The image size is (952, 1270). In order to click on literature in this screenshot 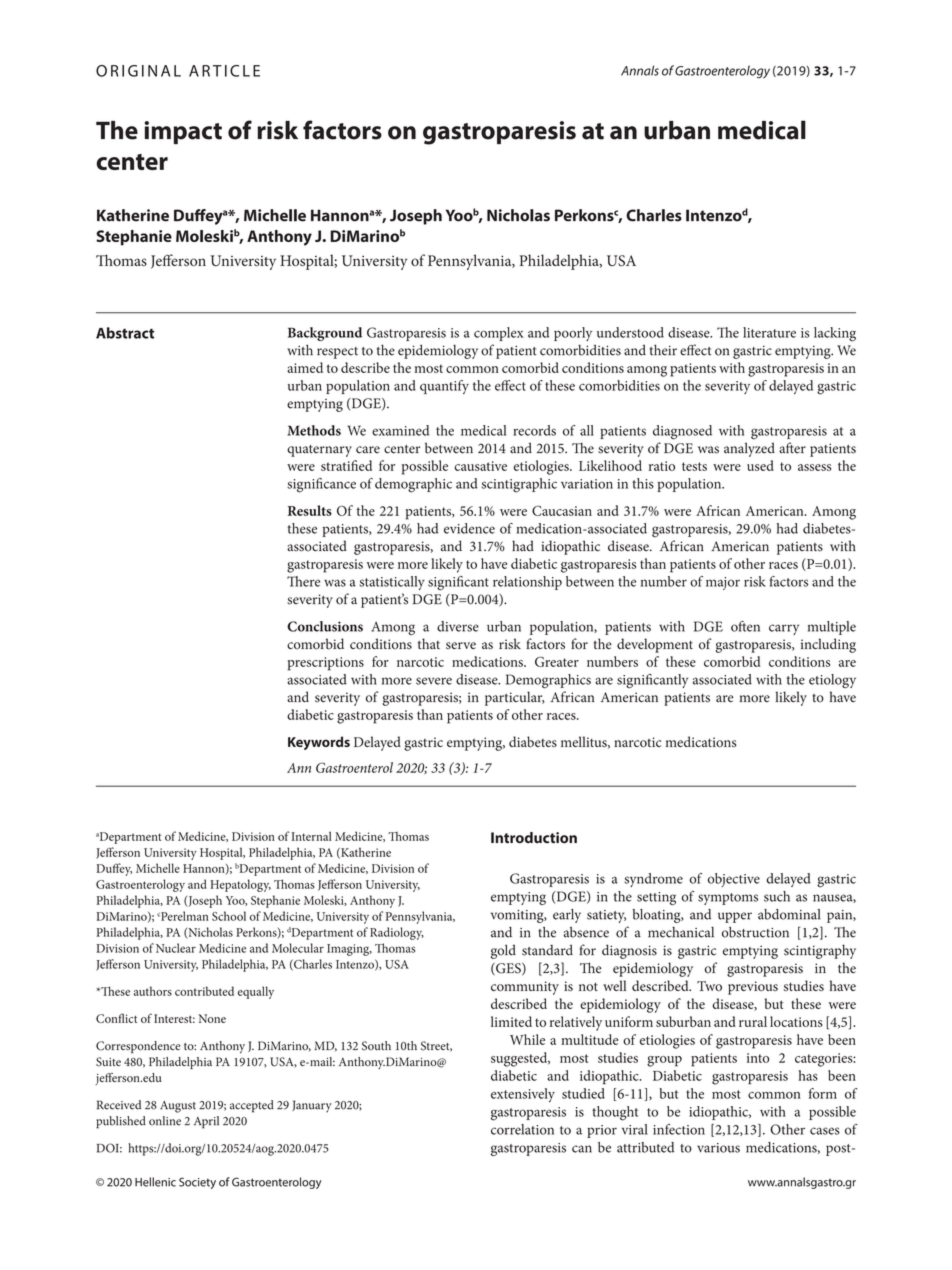, I will do `click(769, 332)`.
